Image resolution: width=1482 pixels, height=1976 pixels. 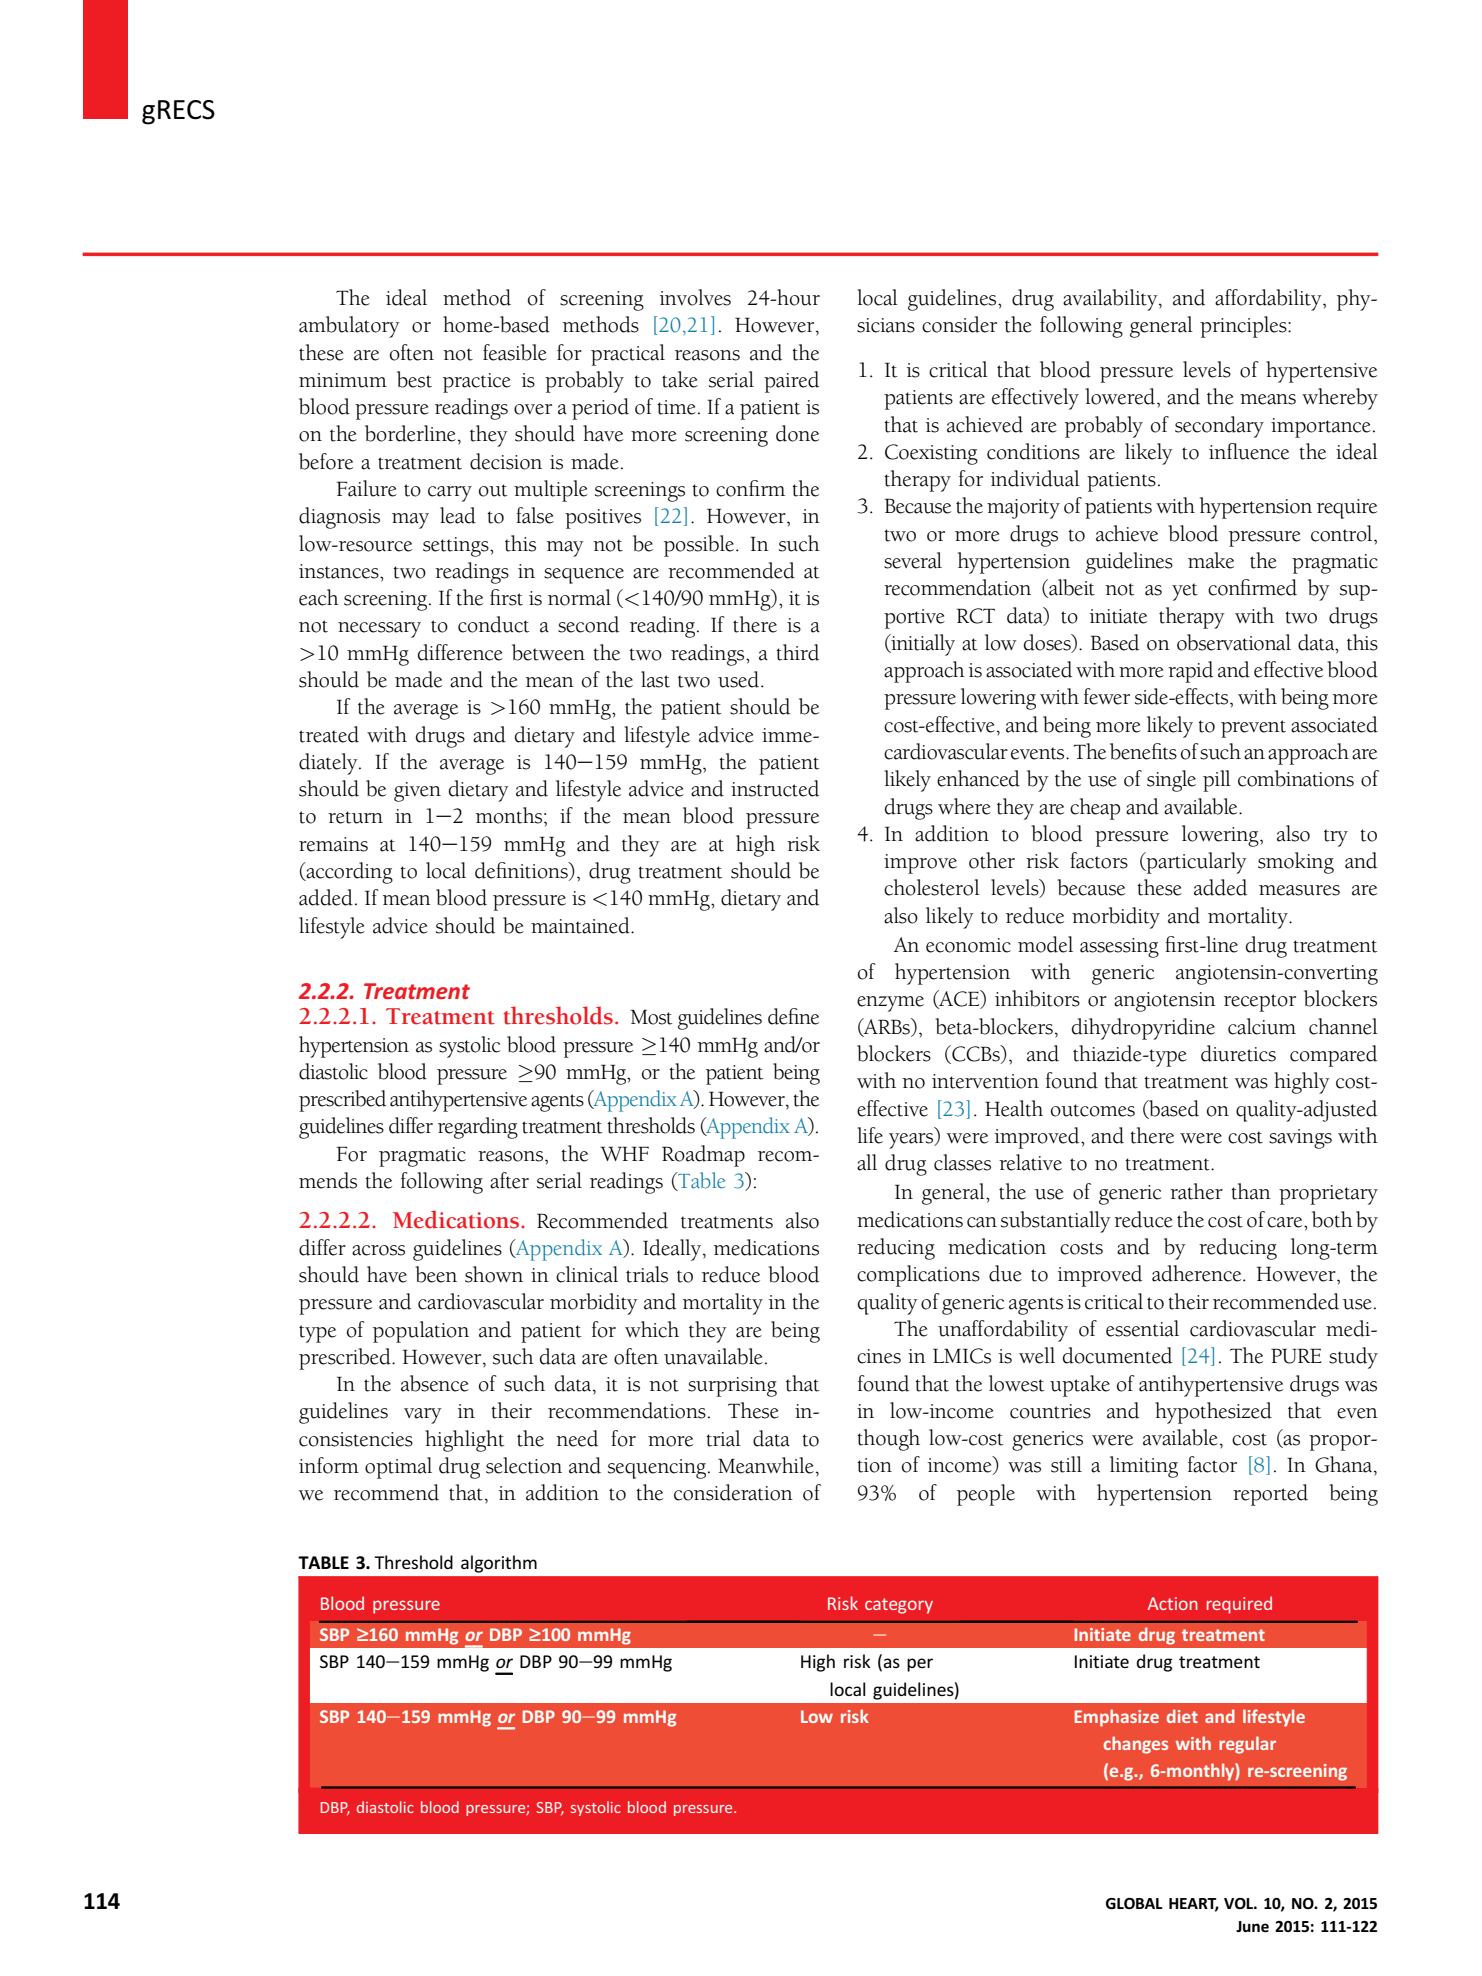 What do you see at coordinates (791, 382) in the image?
I see `paired` at bounding box center [791, 382].
